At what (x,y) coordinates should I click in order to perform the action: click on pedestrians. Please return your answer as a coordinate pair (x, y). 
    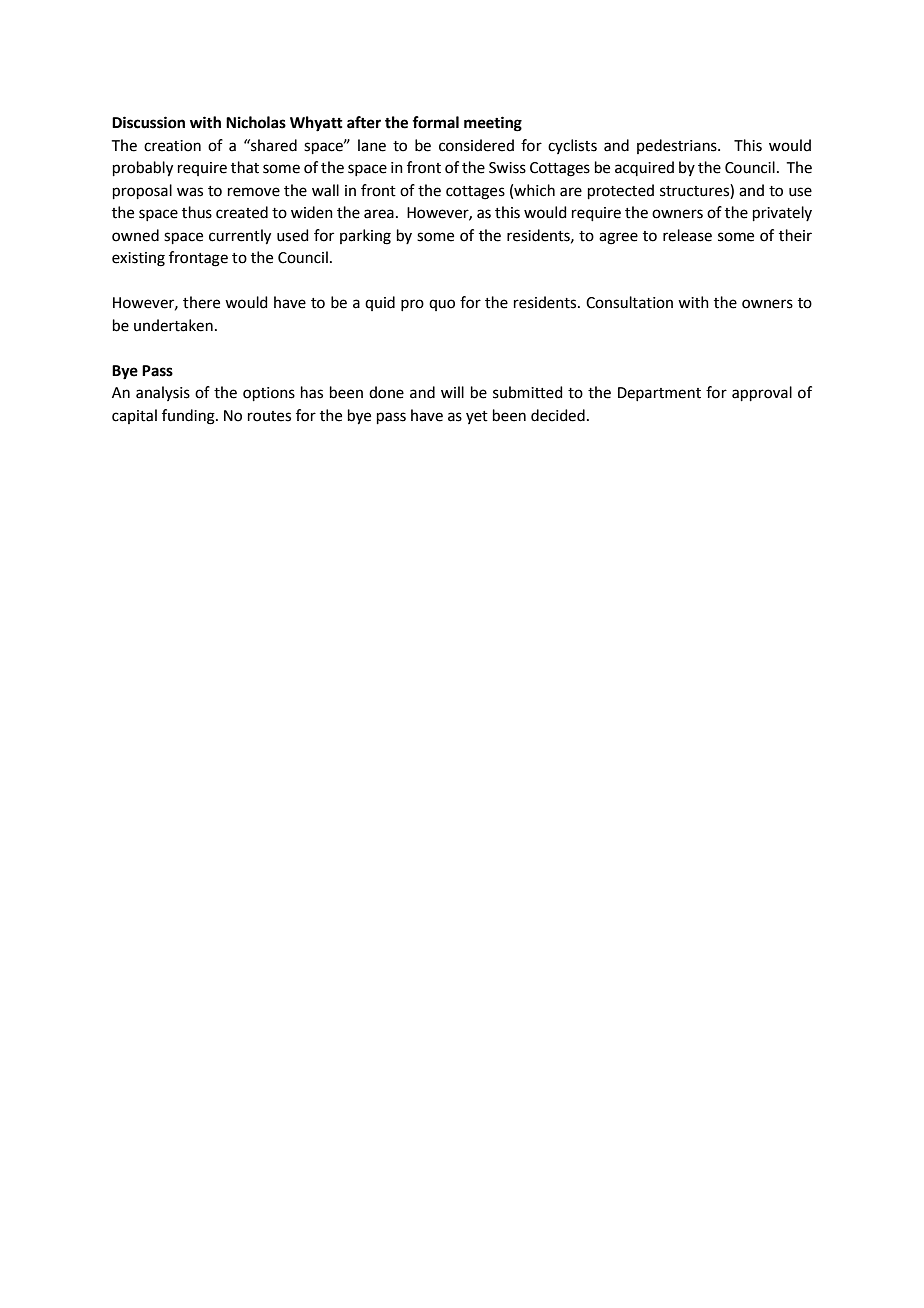
    Looking at the image, I should click on (678, 146).
